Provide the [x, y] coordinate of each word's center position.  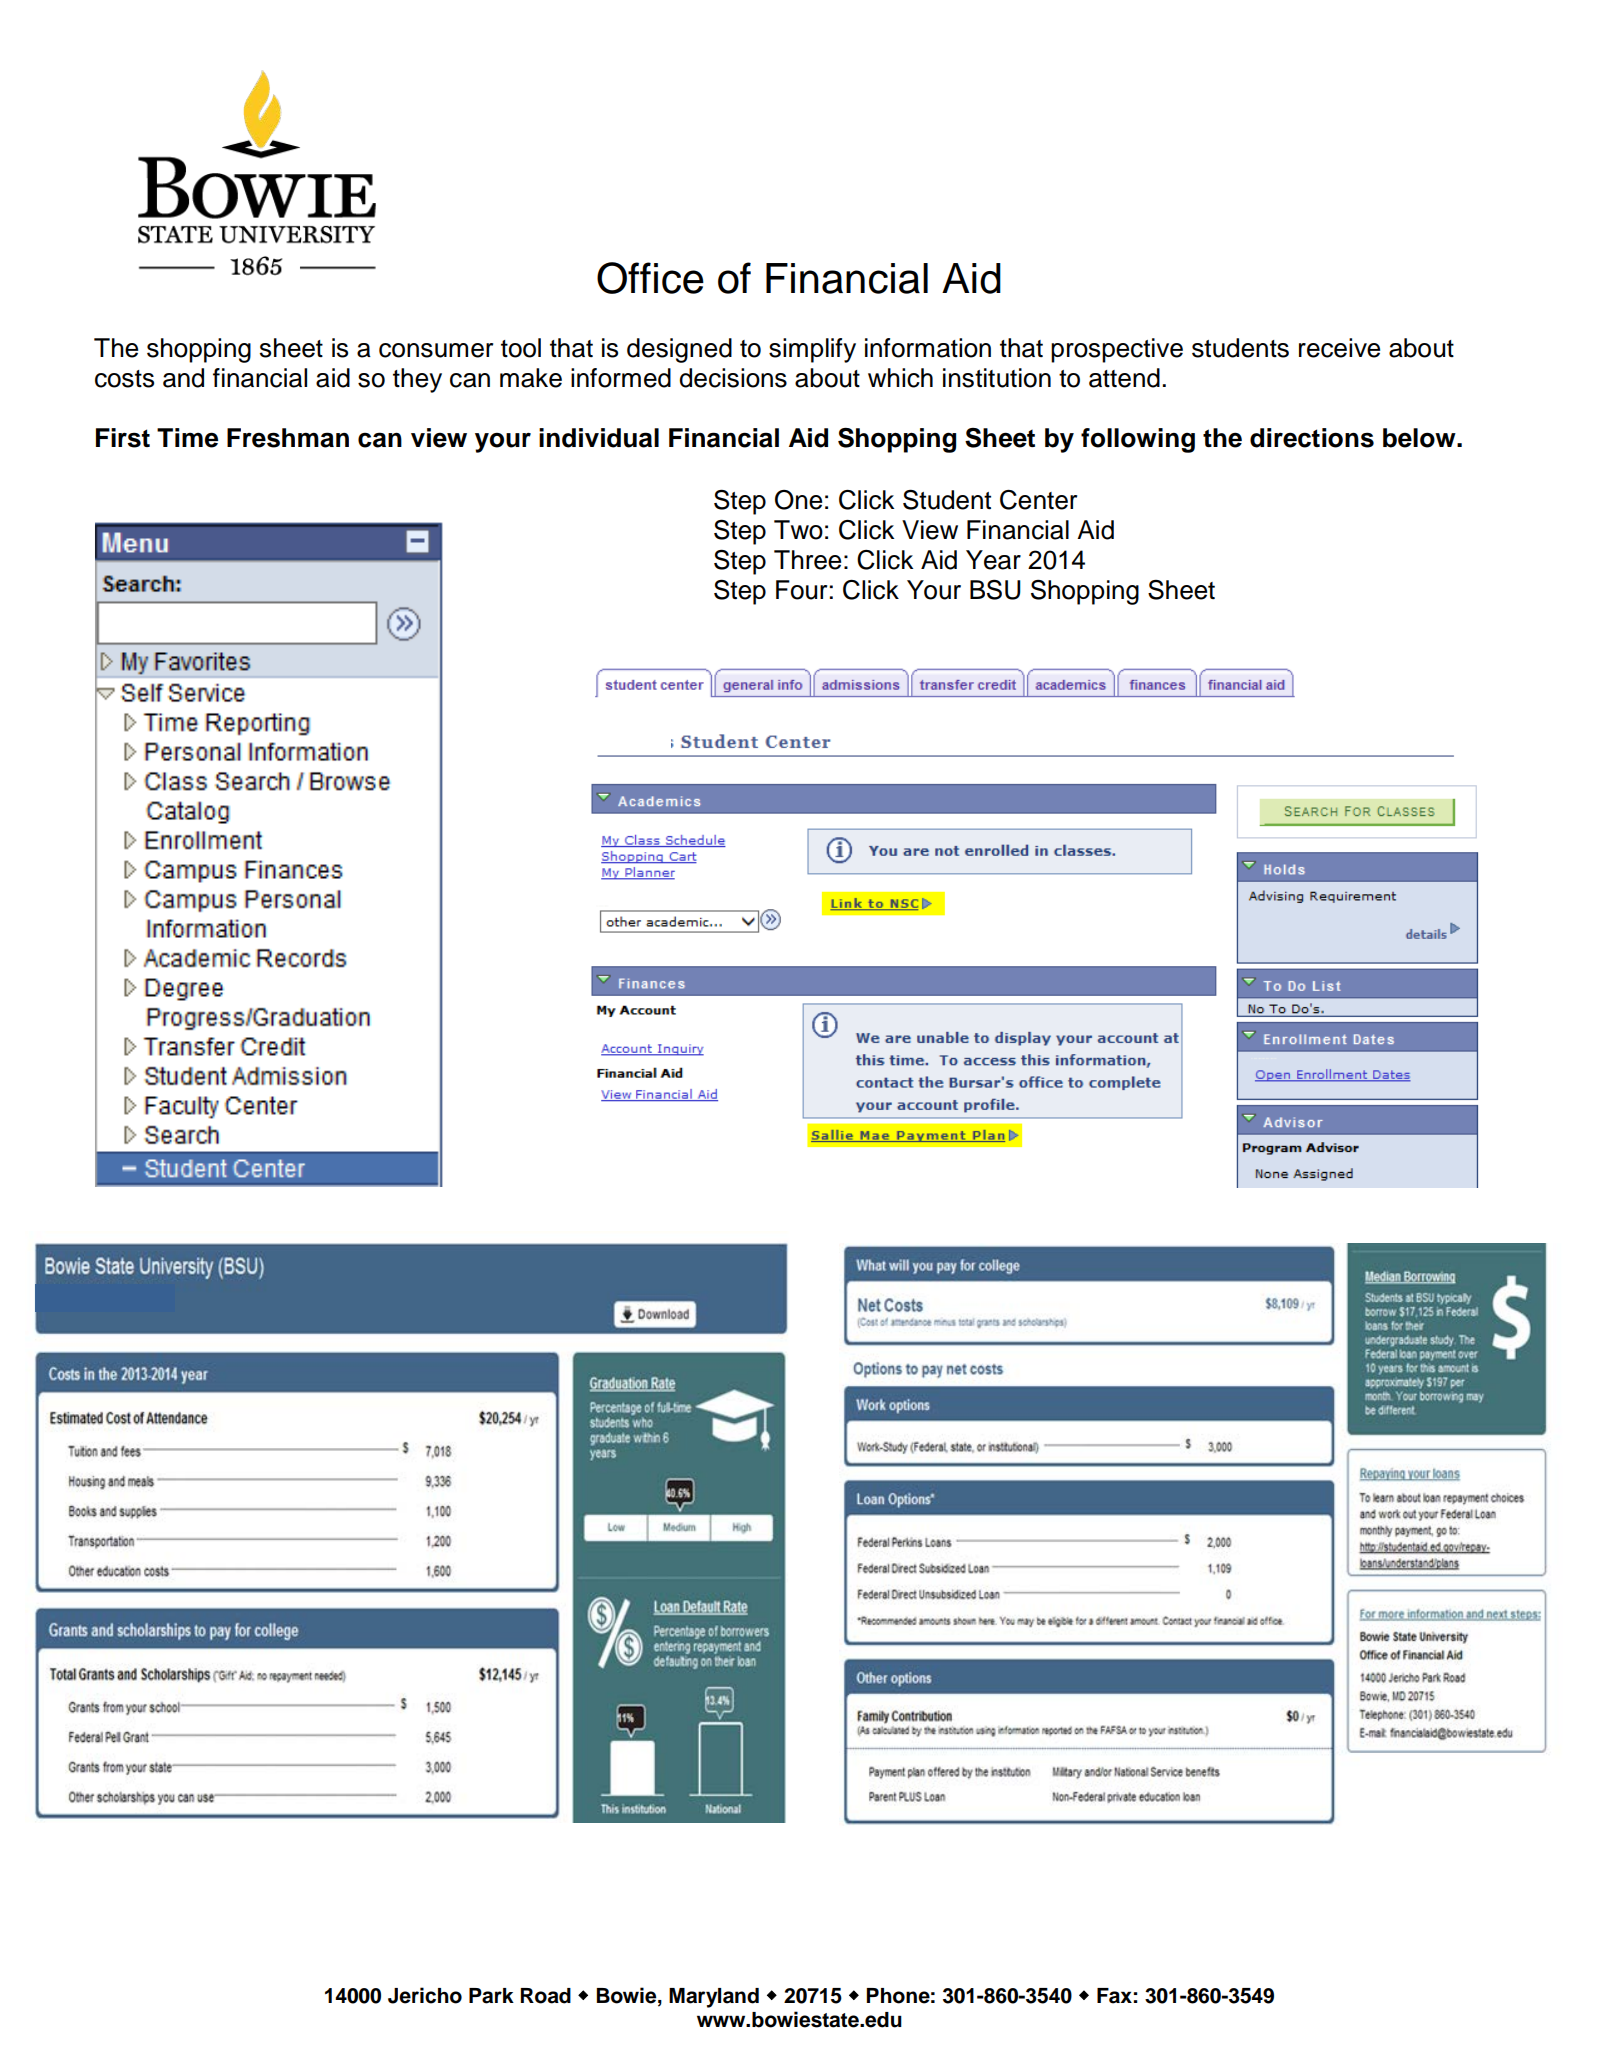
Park [491, 1996]
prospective [1117, 350]
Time [187, 438]
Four [801, 590]
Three [807, 560]
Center [1038, 500]
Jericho [425, 1995]
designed [679, 350]
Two [798, 530]
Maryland [714, 1998]
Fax [1114, 1996]
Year [993, 560]
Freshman [288, 438]
